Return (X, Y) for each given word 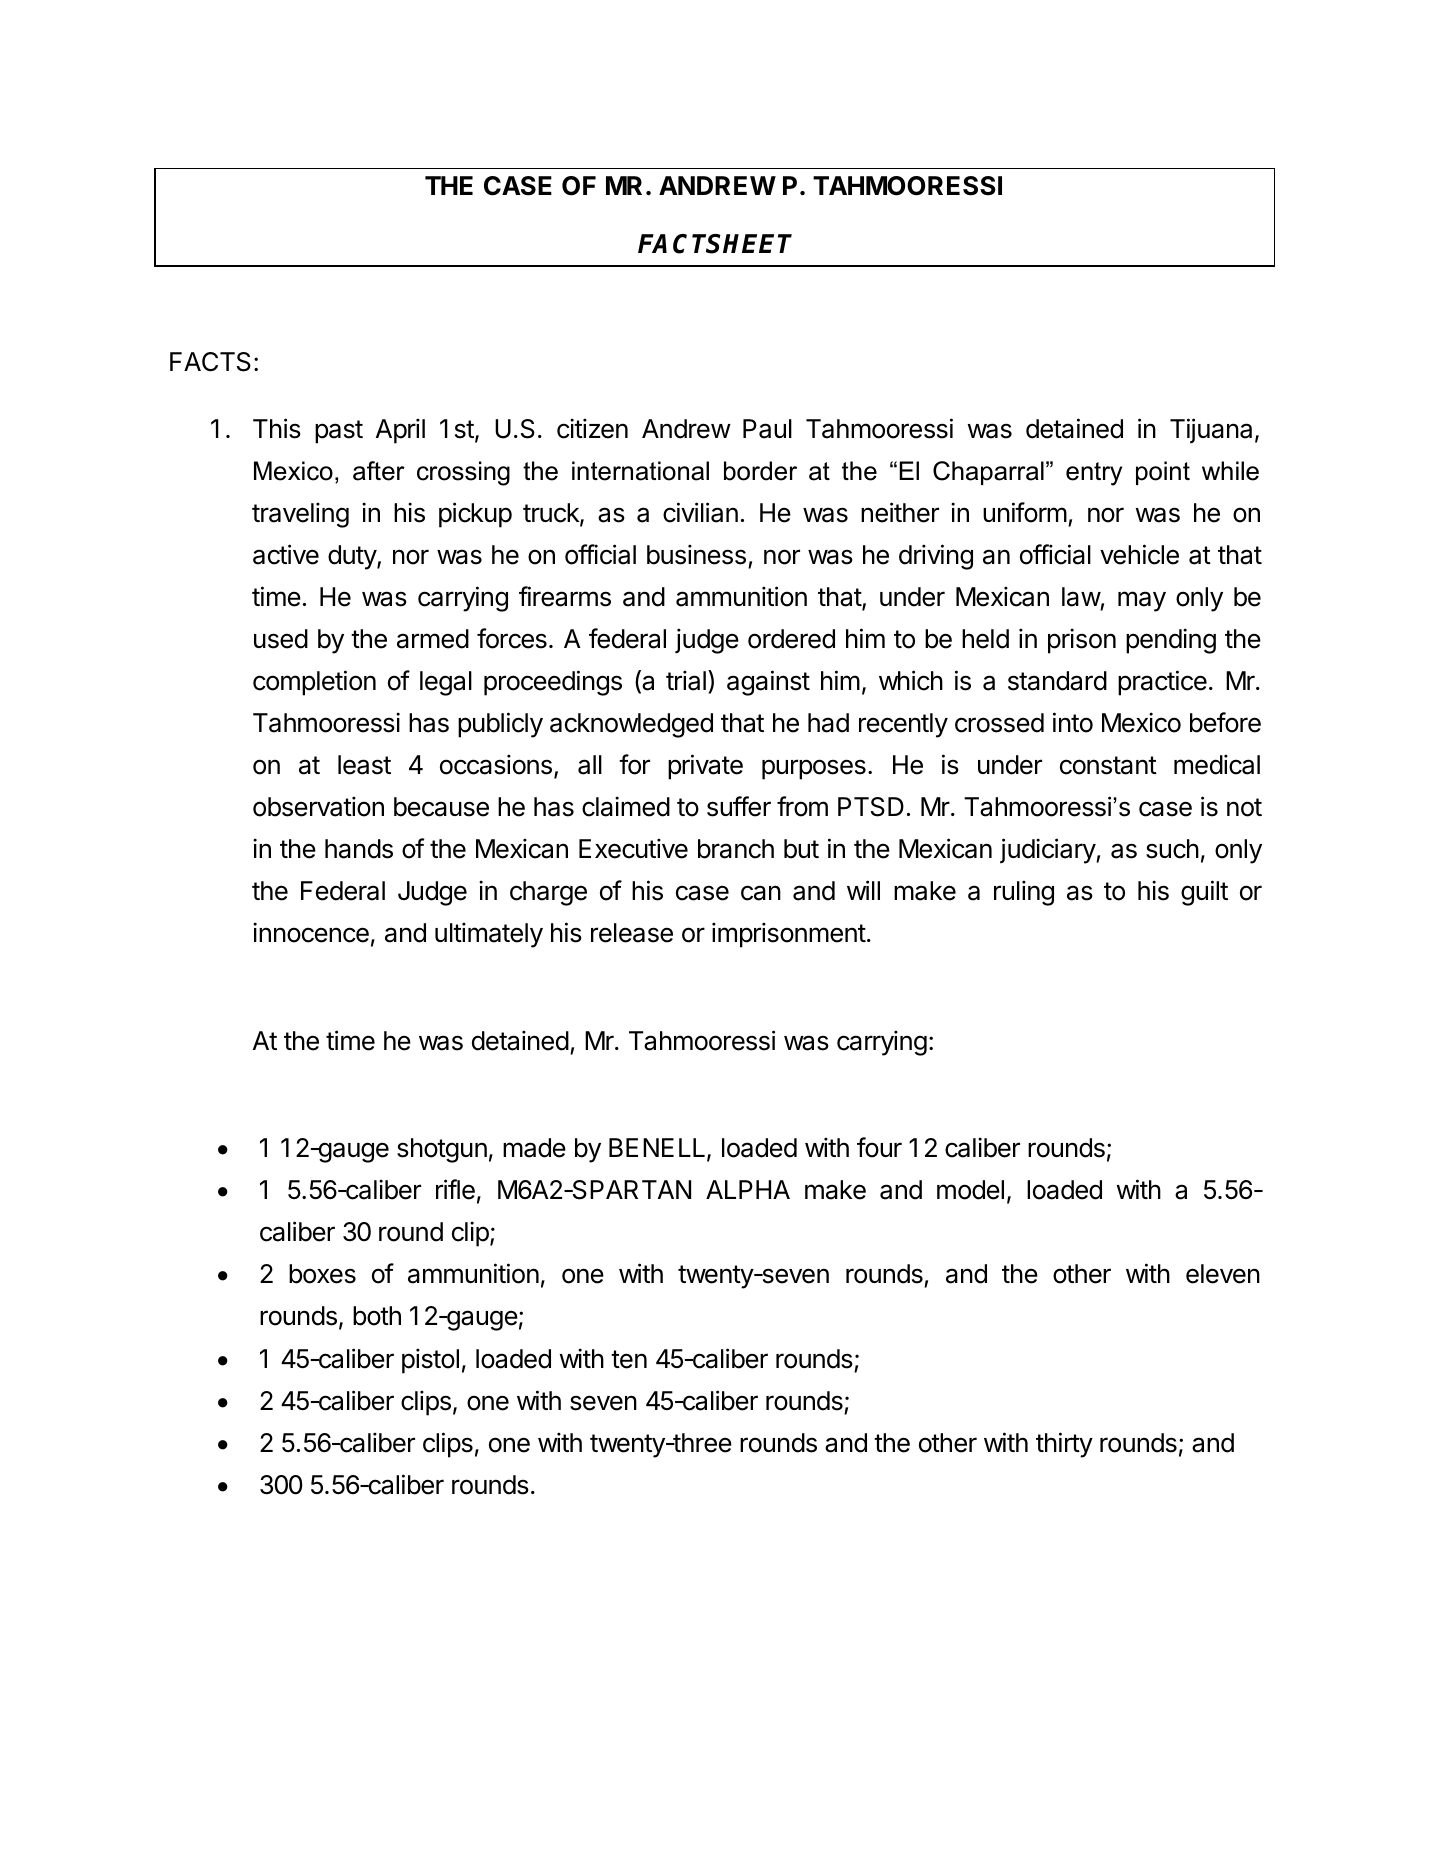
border (760, 471)
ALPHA (748, 1189)
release (632, 933)
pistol (430, 1361)
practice (1162, 683)
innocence (311, 932)
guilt (1204, 893)
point (1163, 473)
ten (629, 1359)
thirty (1064, 1445)
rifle (455, 1189)
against (768, 683)
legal (446, 683)
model (970, 1190)
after (379, 471)
